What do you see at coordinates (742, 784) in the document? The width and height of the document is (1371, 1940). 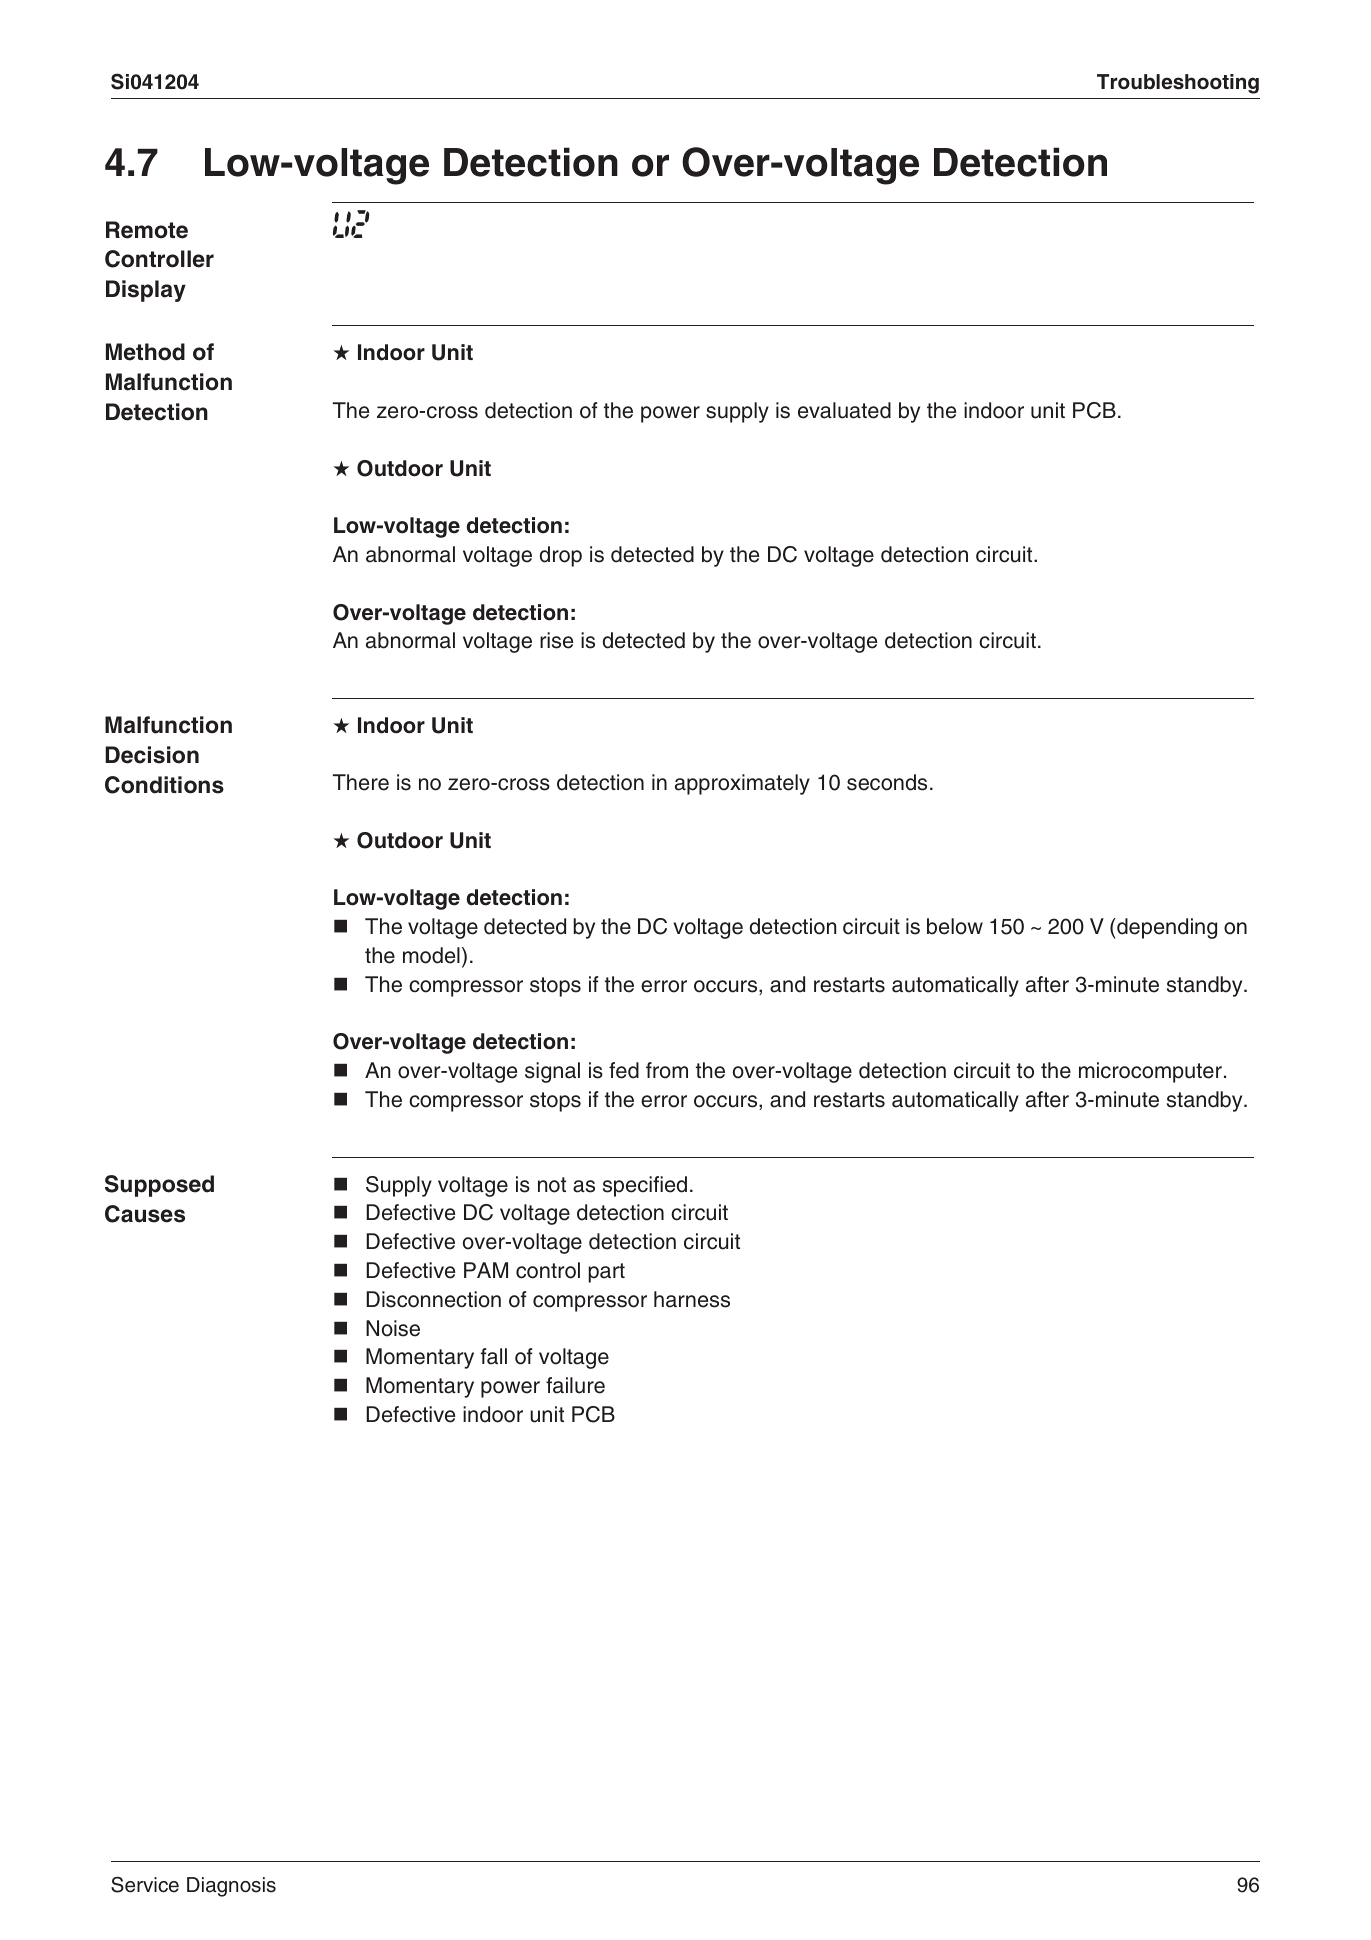 I see `approximately` at bounding box center [742, 784].
